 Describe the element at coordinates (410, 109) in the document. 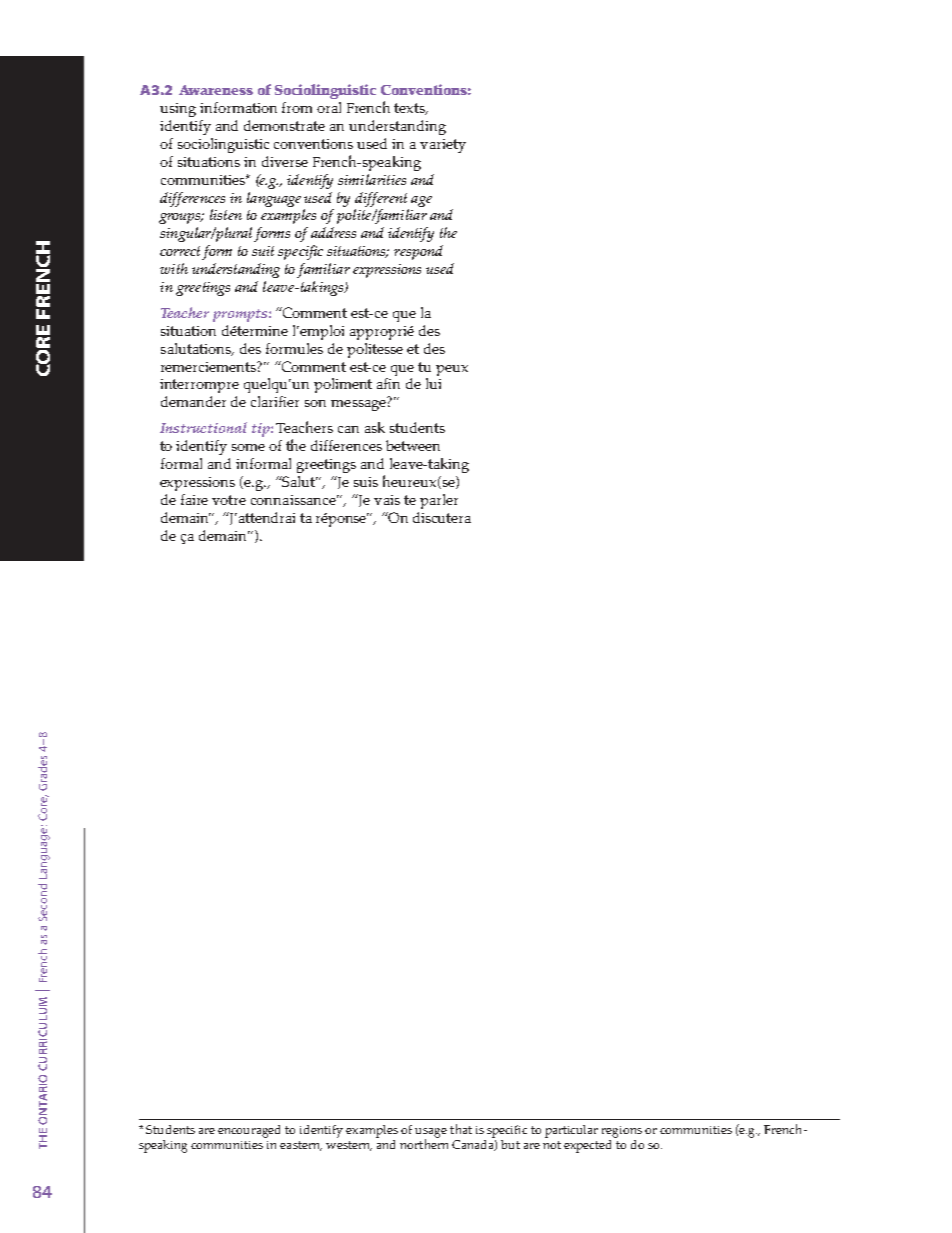

I see `texts` at that location.
